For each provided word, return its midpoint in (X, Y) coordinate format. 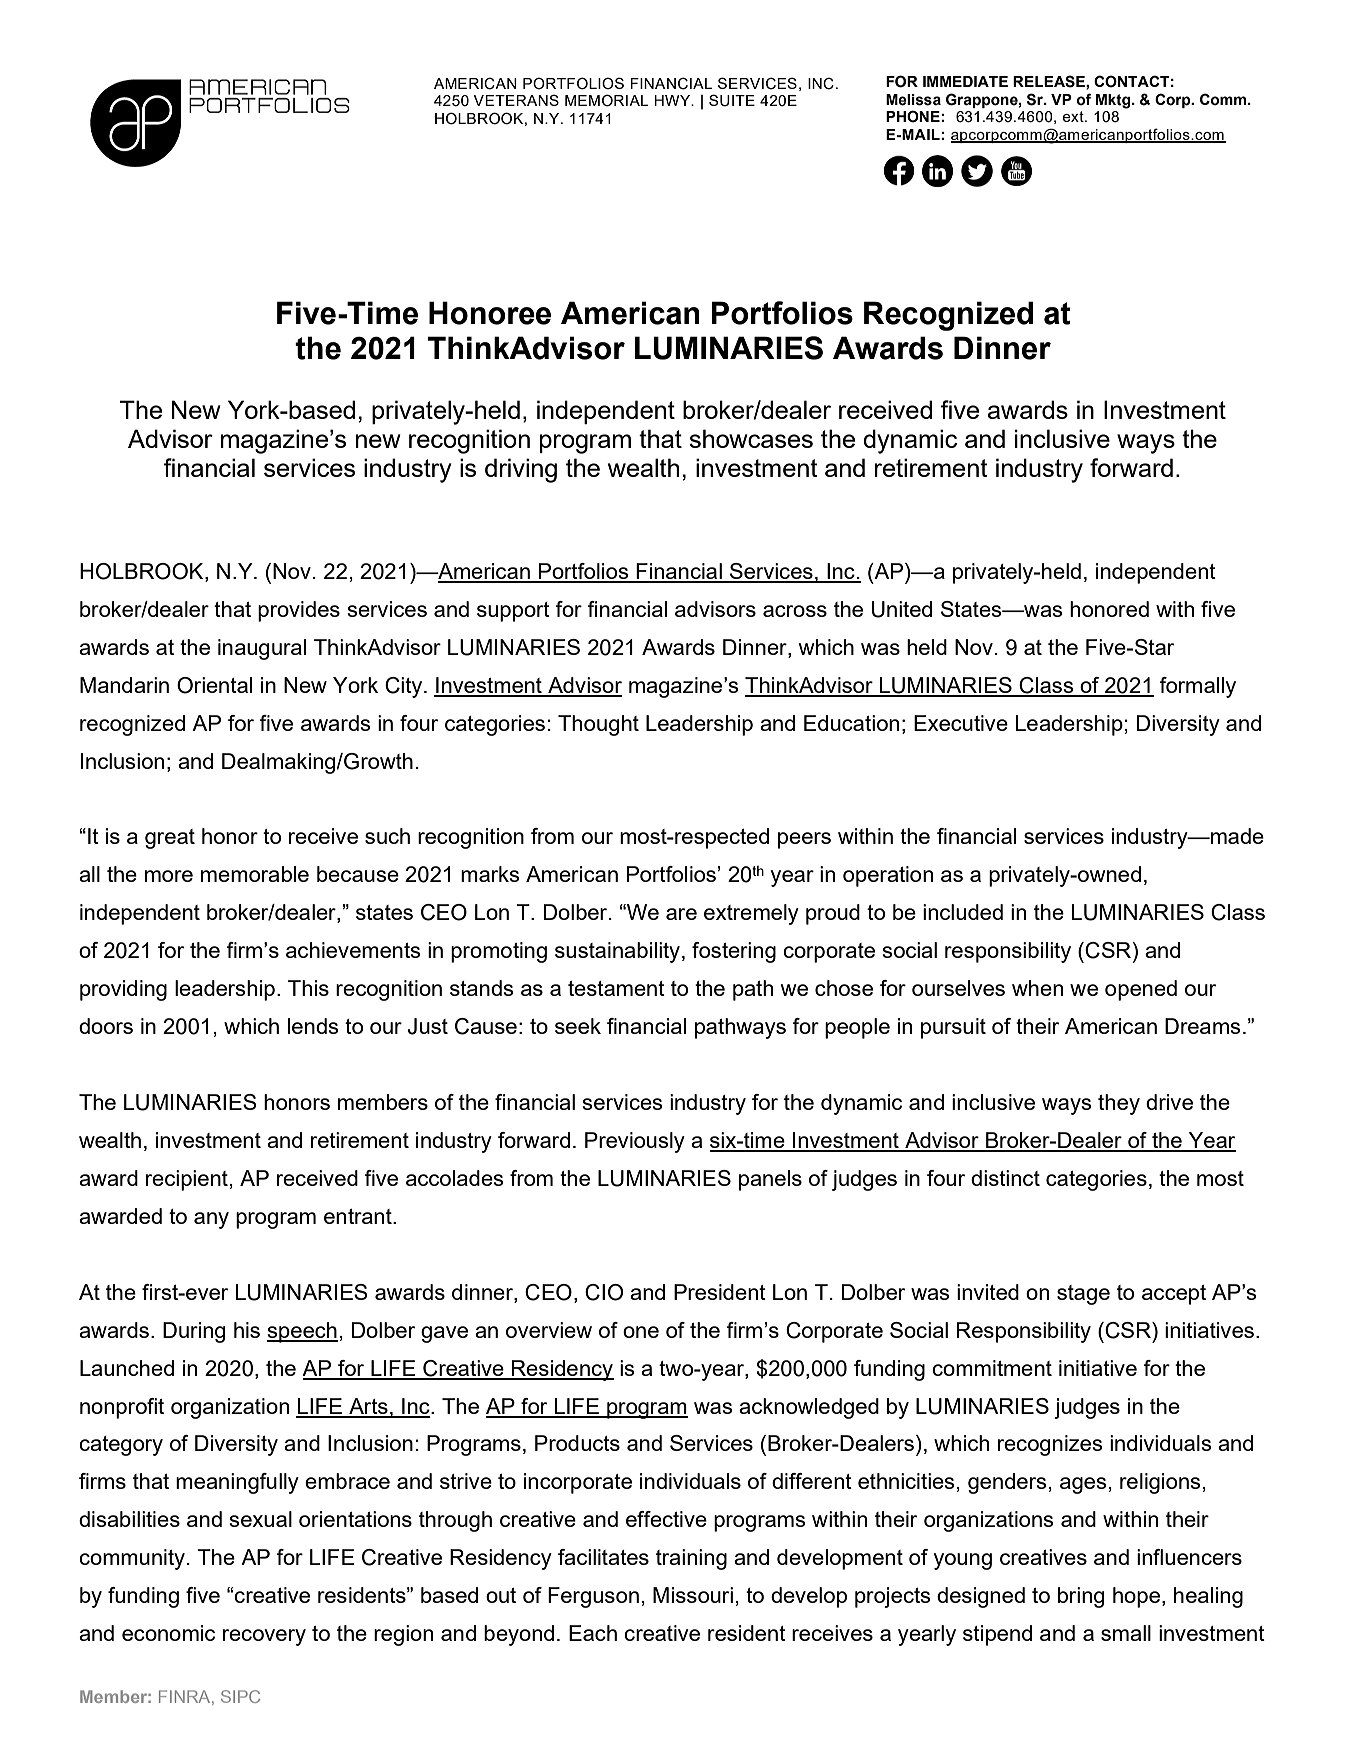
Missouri (693, 1595)
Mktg (1114, 101)
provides (299, 611)
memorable (255, 874)
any (211, 1220)
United (902, 609)
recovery (264, 1637)
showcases (751, 438)
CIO (604, 1292)
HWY (673, 100)
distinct (1005, 1178)
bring (1081, 1597)
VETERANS (516, 100)
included (963, 912)
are (681, 914)
